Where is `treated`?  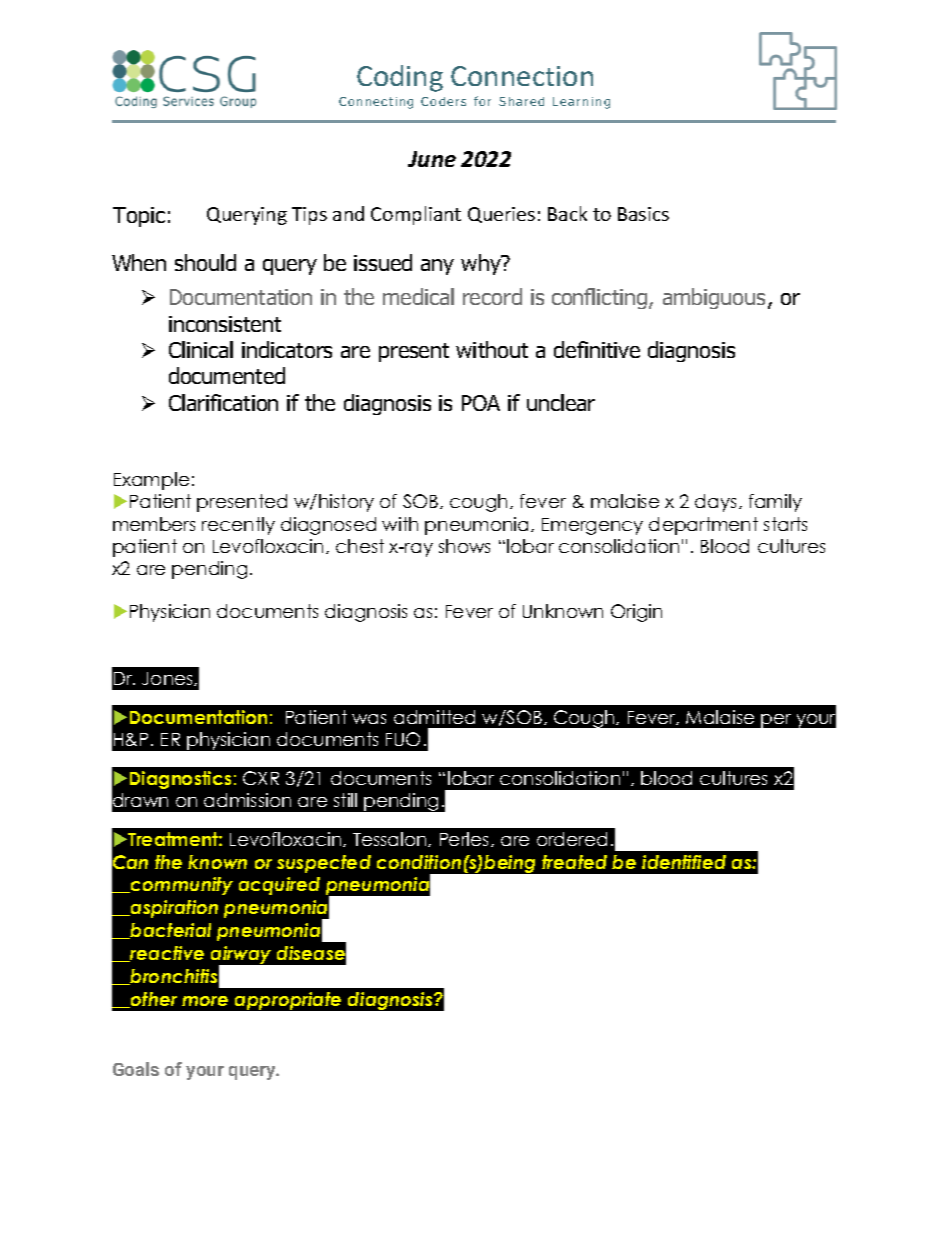
treated is located at coordinates (574, 862).
